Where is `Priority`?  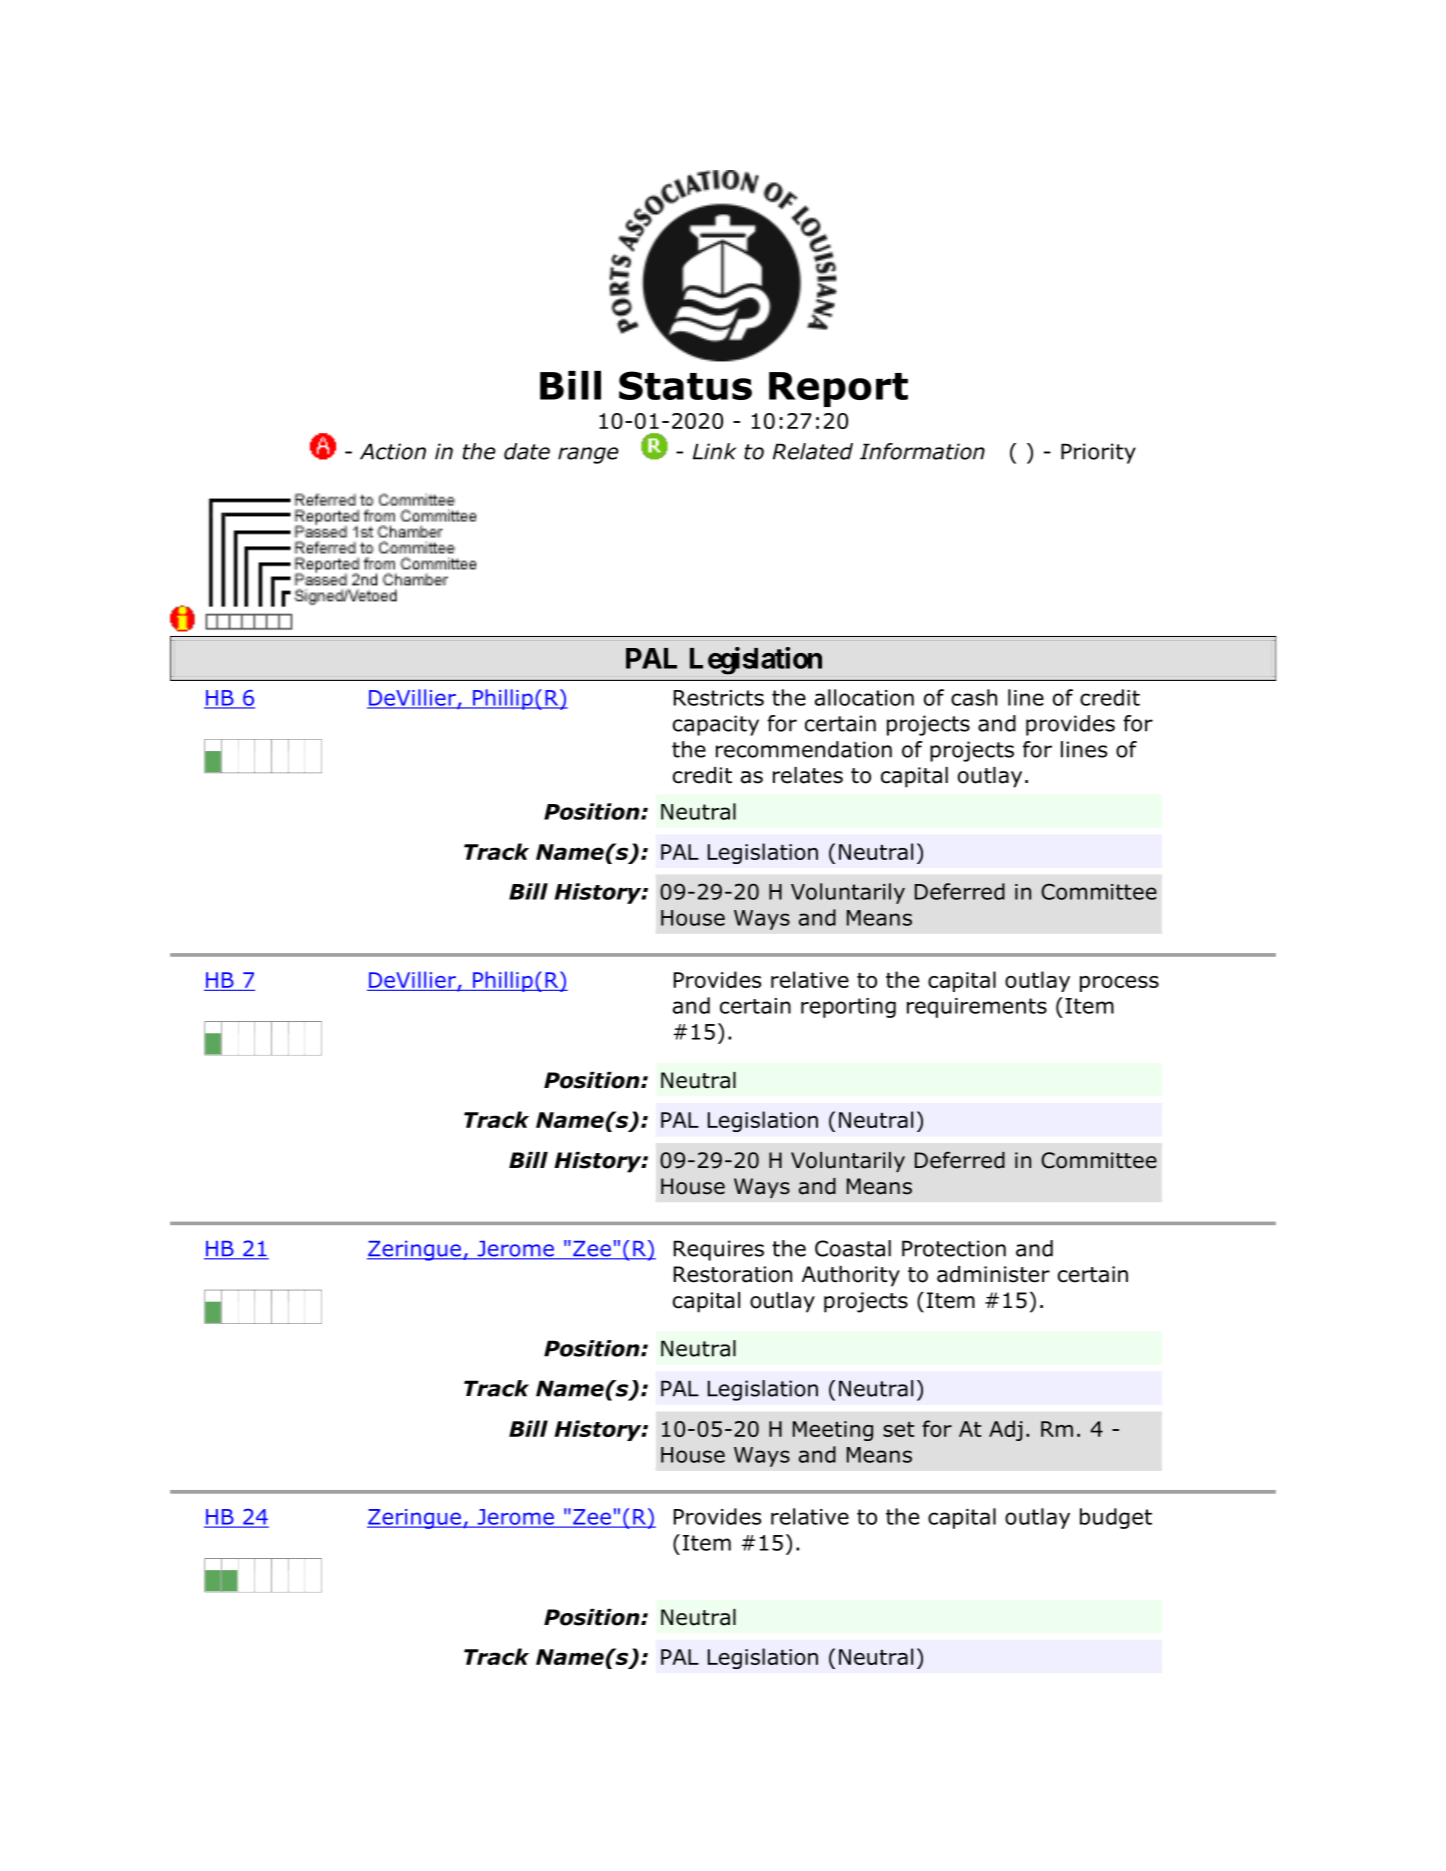
Priority is located at coordinates (1098, 453).
